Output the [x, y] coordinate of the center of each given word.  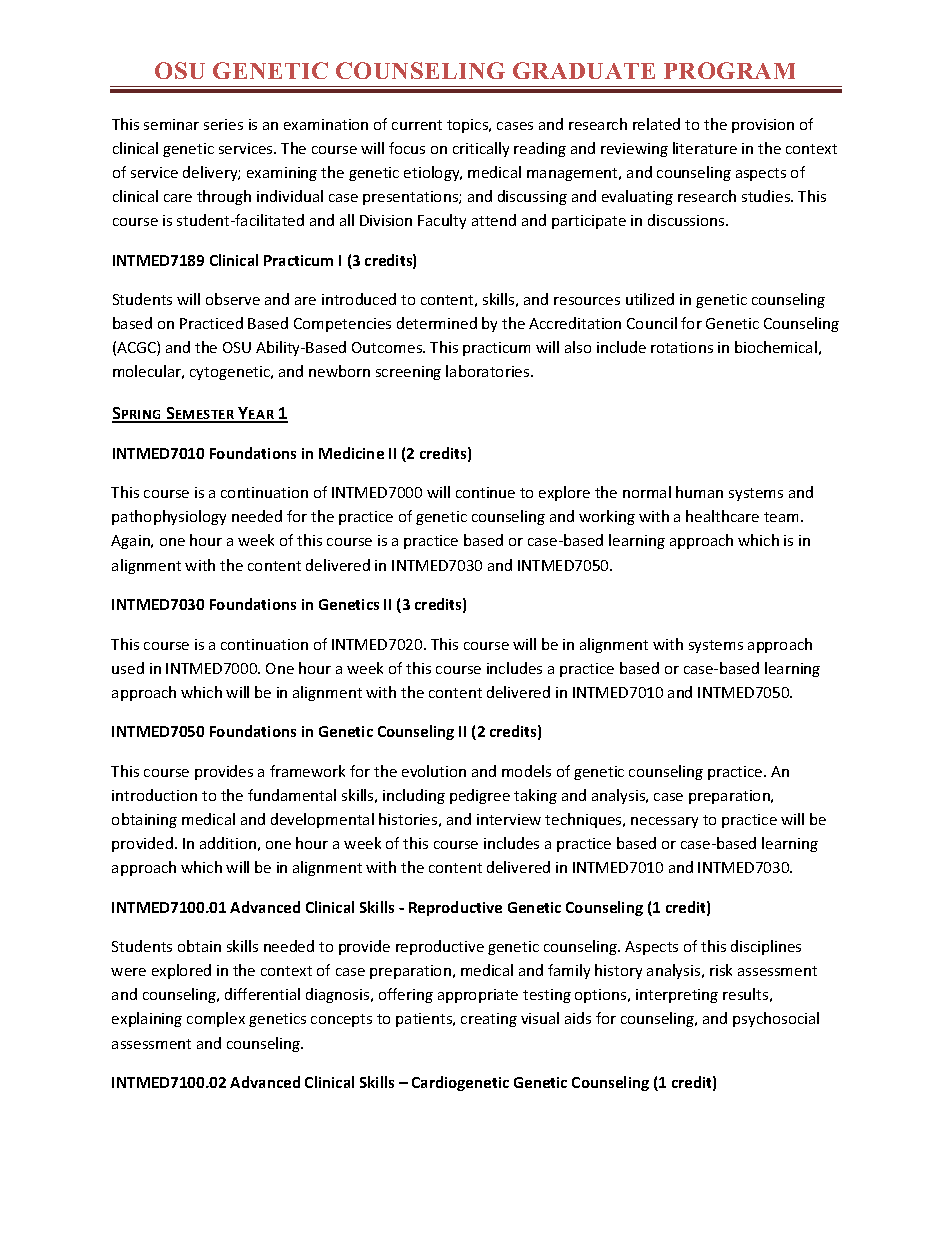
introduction [154, 795]
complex [216, 1019]
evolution [434, 771]
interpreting [677, 996]
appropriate [478, 996]
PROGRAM [729, 70]
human [699, 492]
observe [233, 299]
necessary [664, 822]
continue [485, 492]
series [223, 124]
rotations [682, 347]
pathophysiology [169, 517]
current [417, 125]
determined [437, 323]
